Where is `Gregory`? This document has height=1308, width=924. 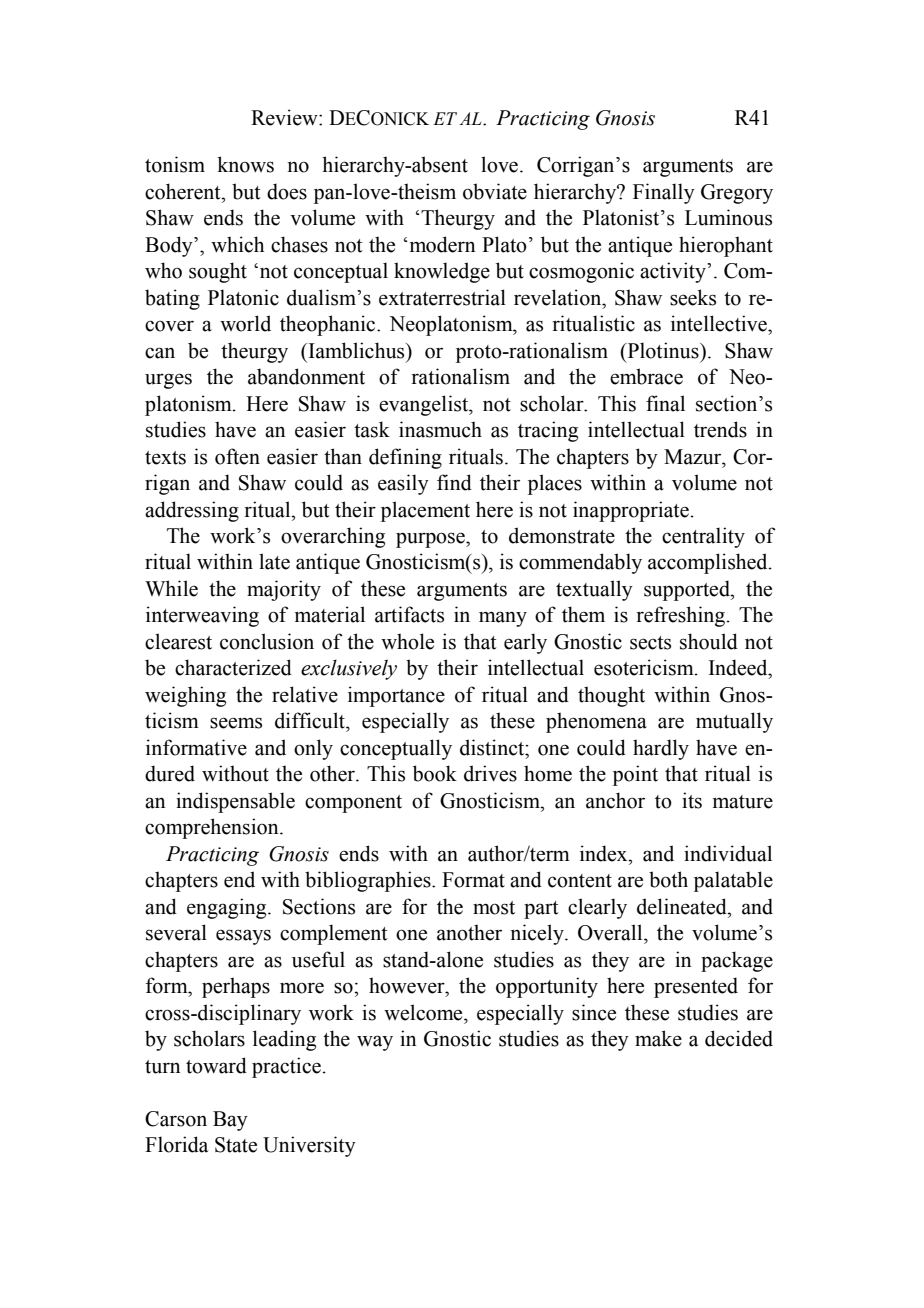 Gregory is located at coordinates (737, 194).
